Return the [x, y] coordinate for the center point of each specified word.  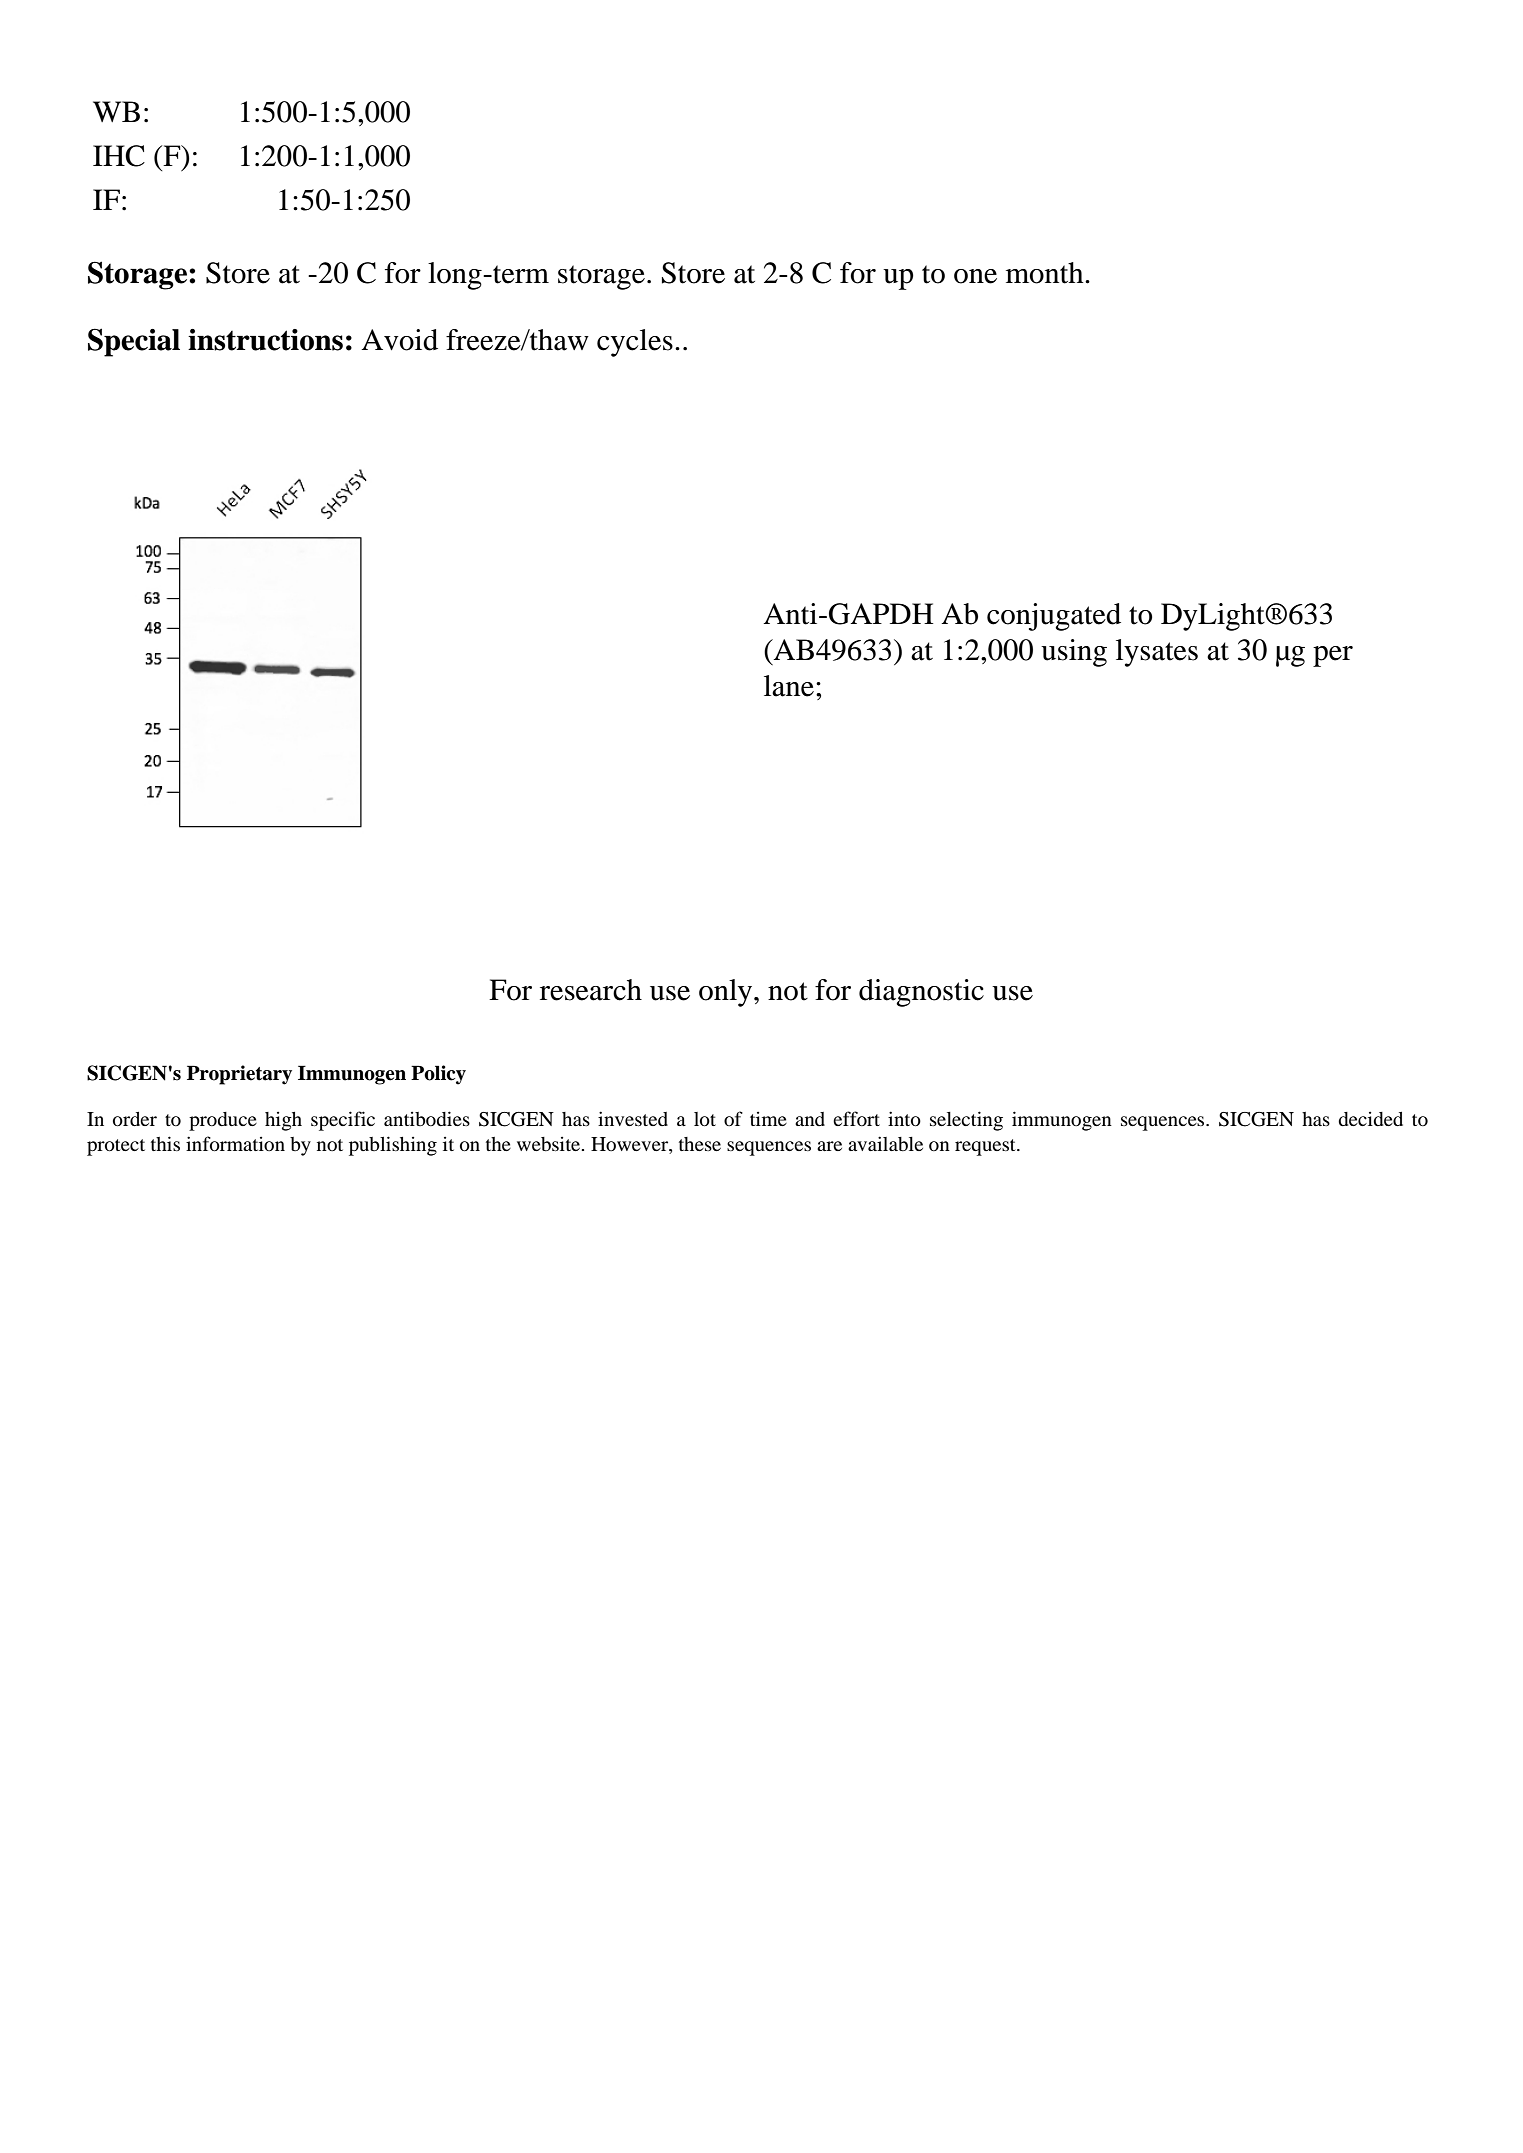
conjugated [1054, 617]
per [1333, 656]
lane [789, 686]
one [975, 276]
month [1046, 273]
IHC [119, 156]
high [283, 1121]
